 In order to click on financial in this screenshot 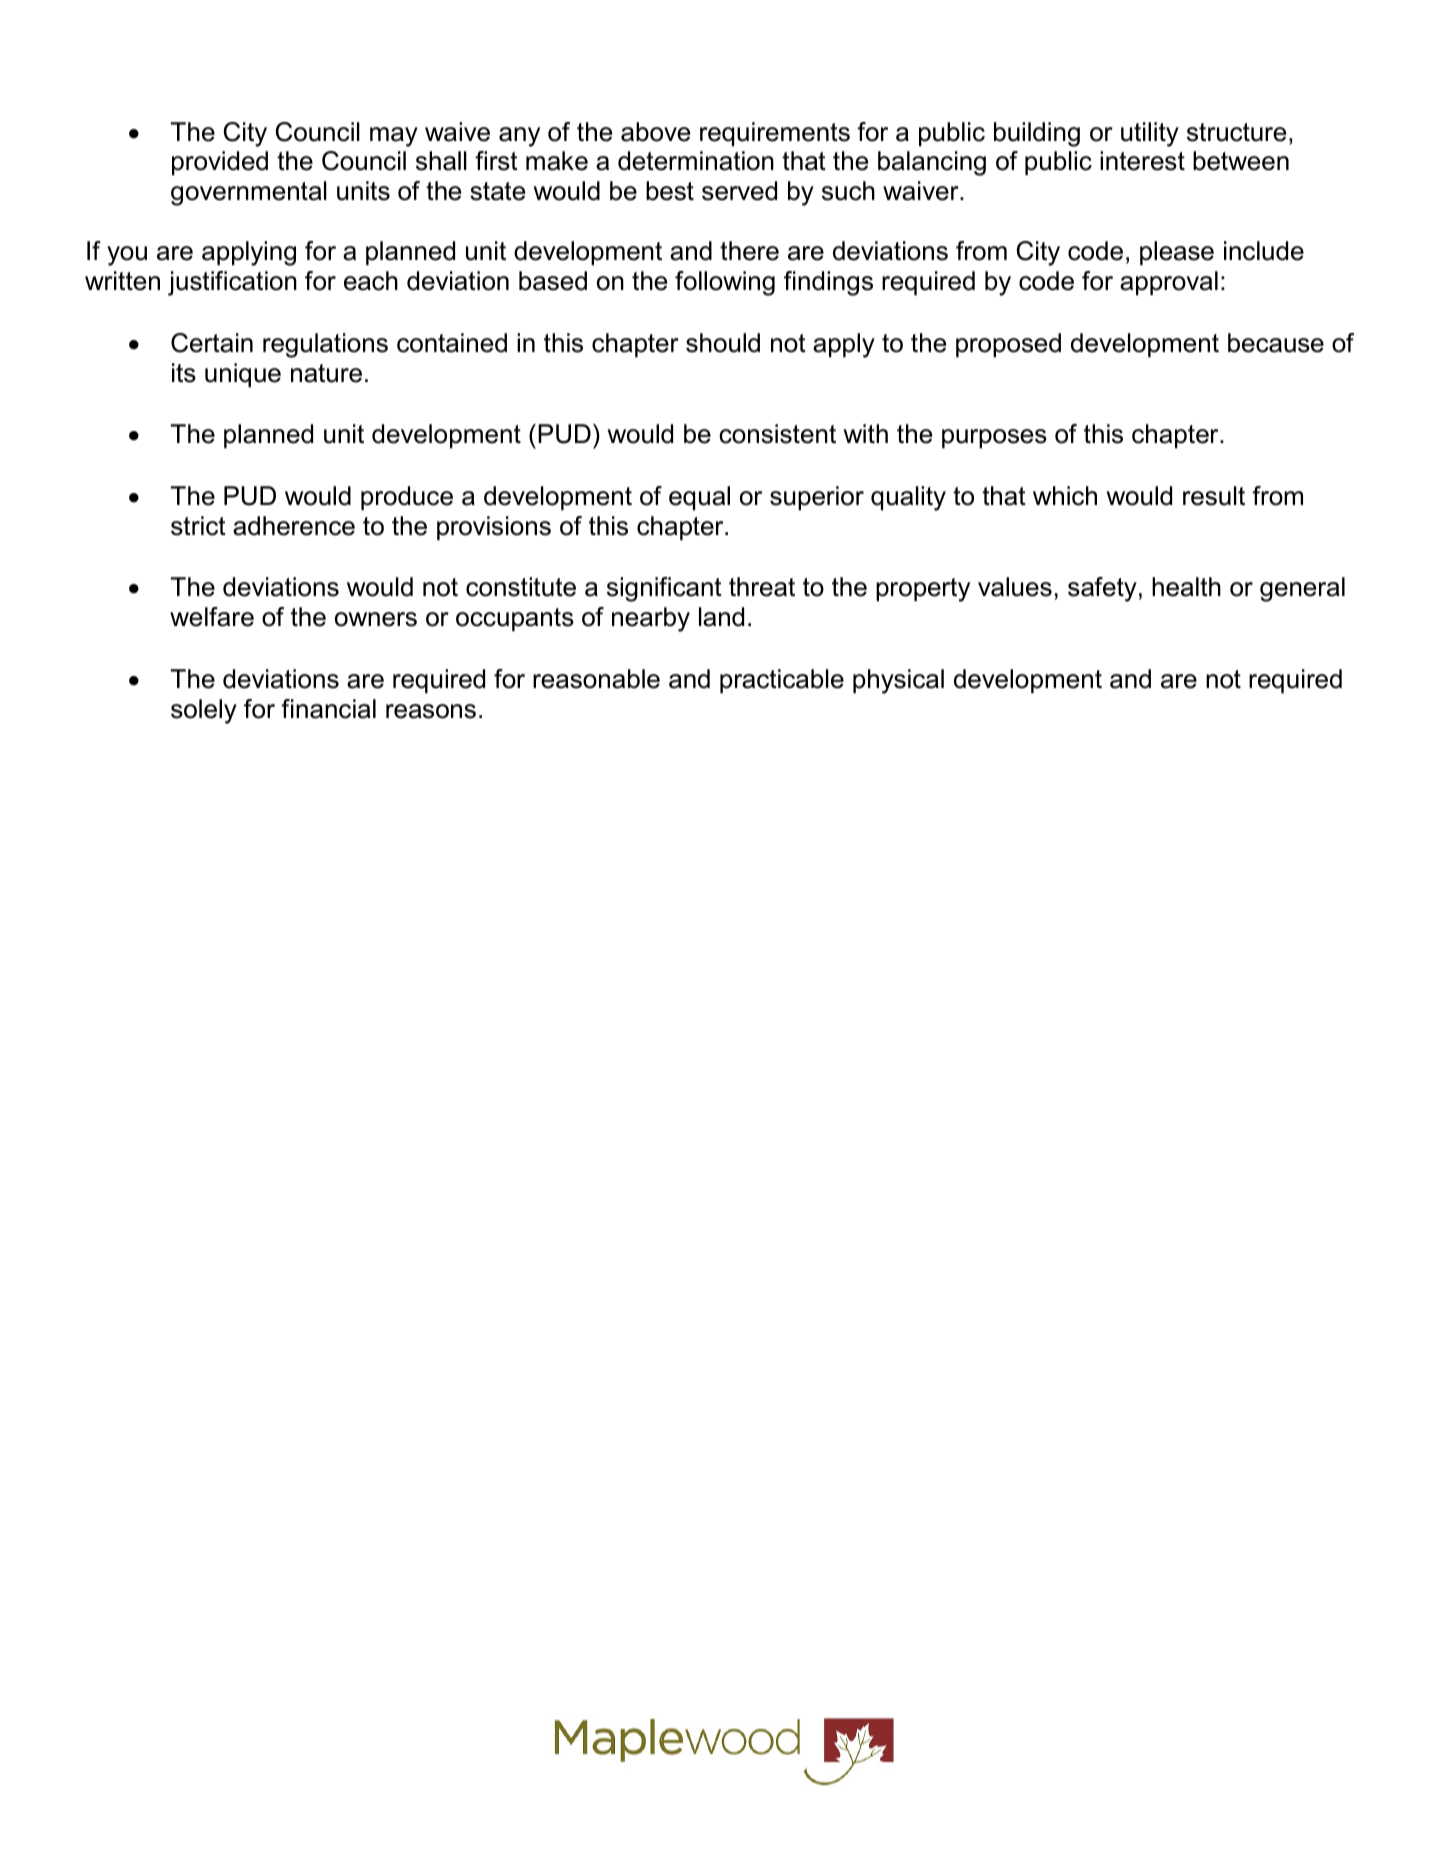, I will do `click(328, 709)`.
